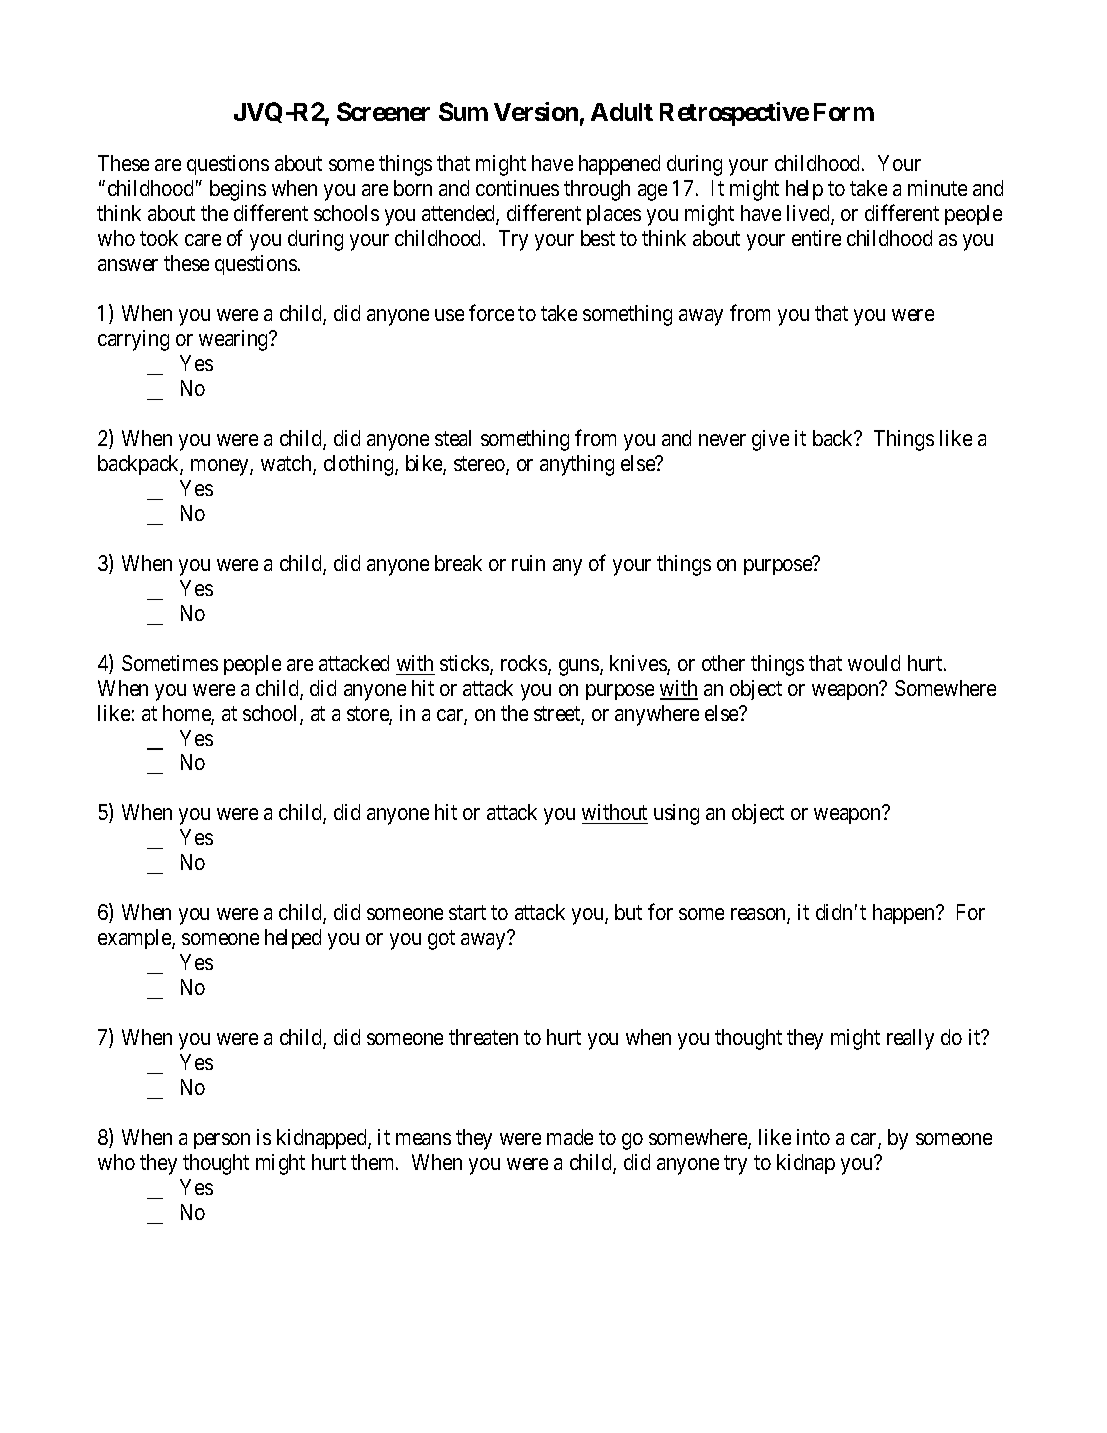  I want to click on into, so click(813, 1137).
